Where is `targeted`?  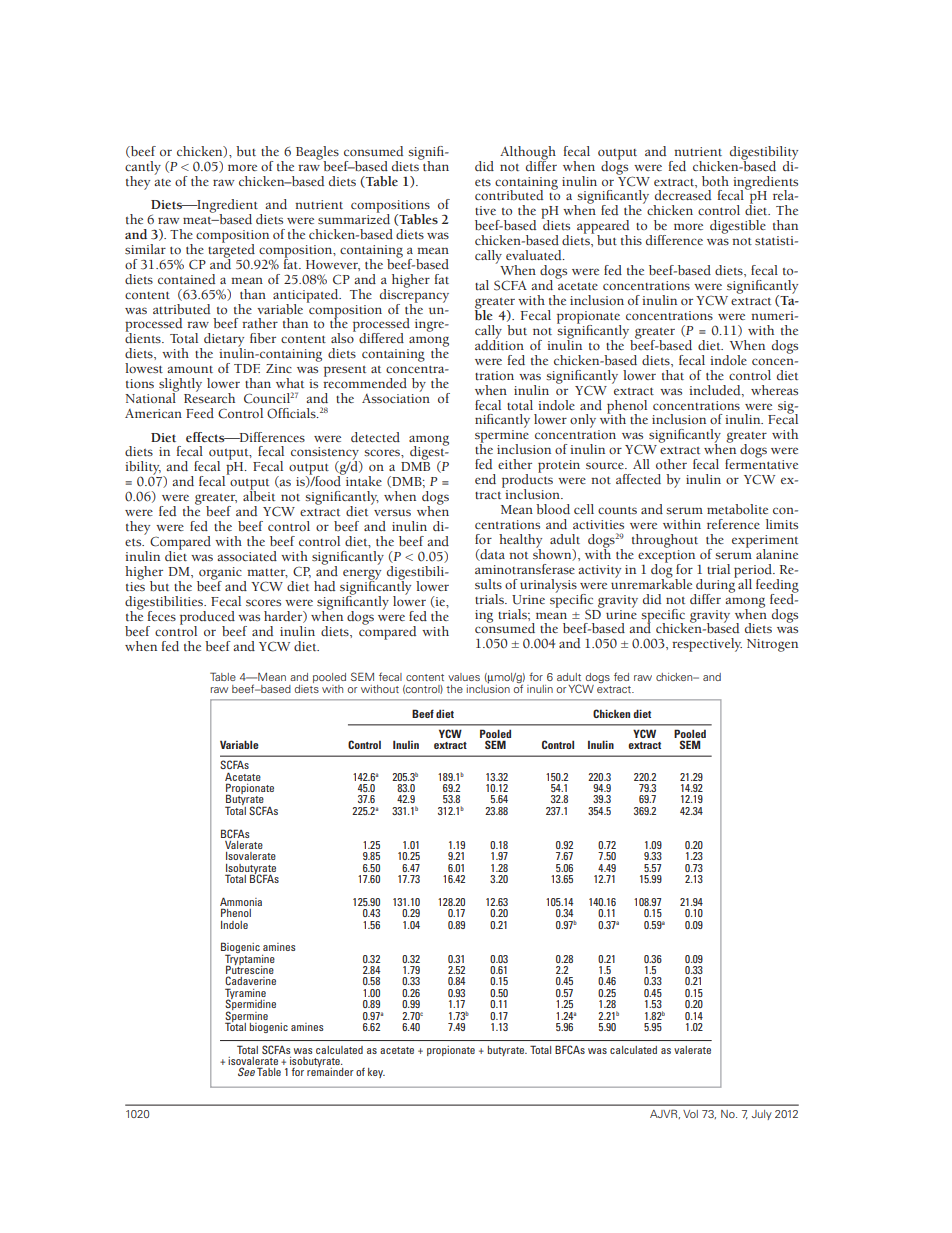 targeted is located at coordinates (231, 250).
